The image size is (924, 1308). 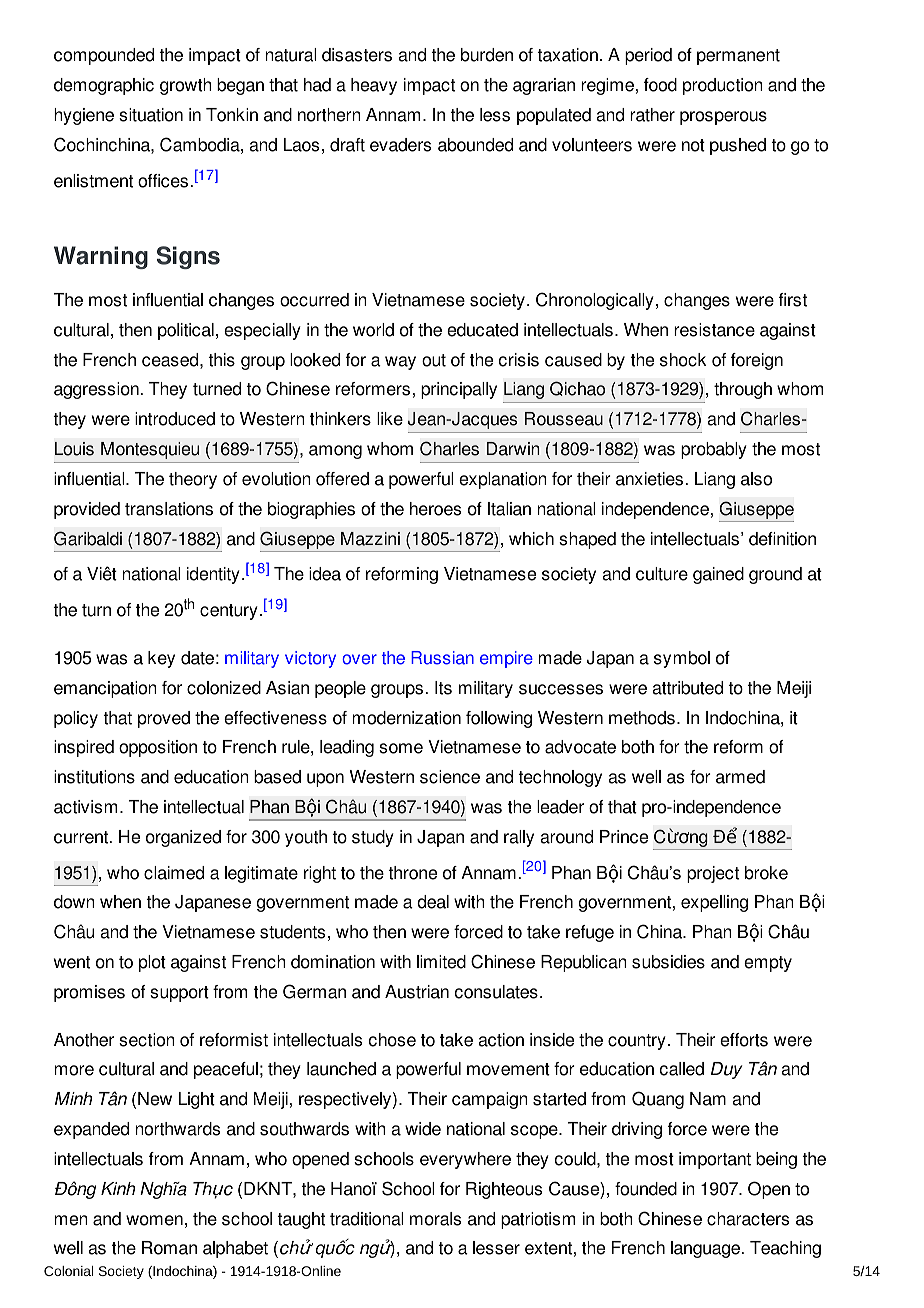 I want to click on situation, so click(x=151, y=115).
